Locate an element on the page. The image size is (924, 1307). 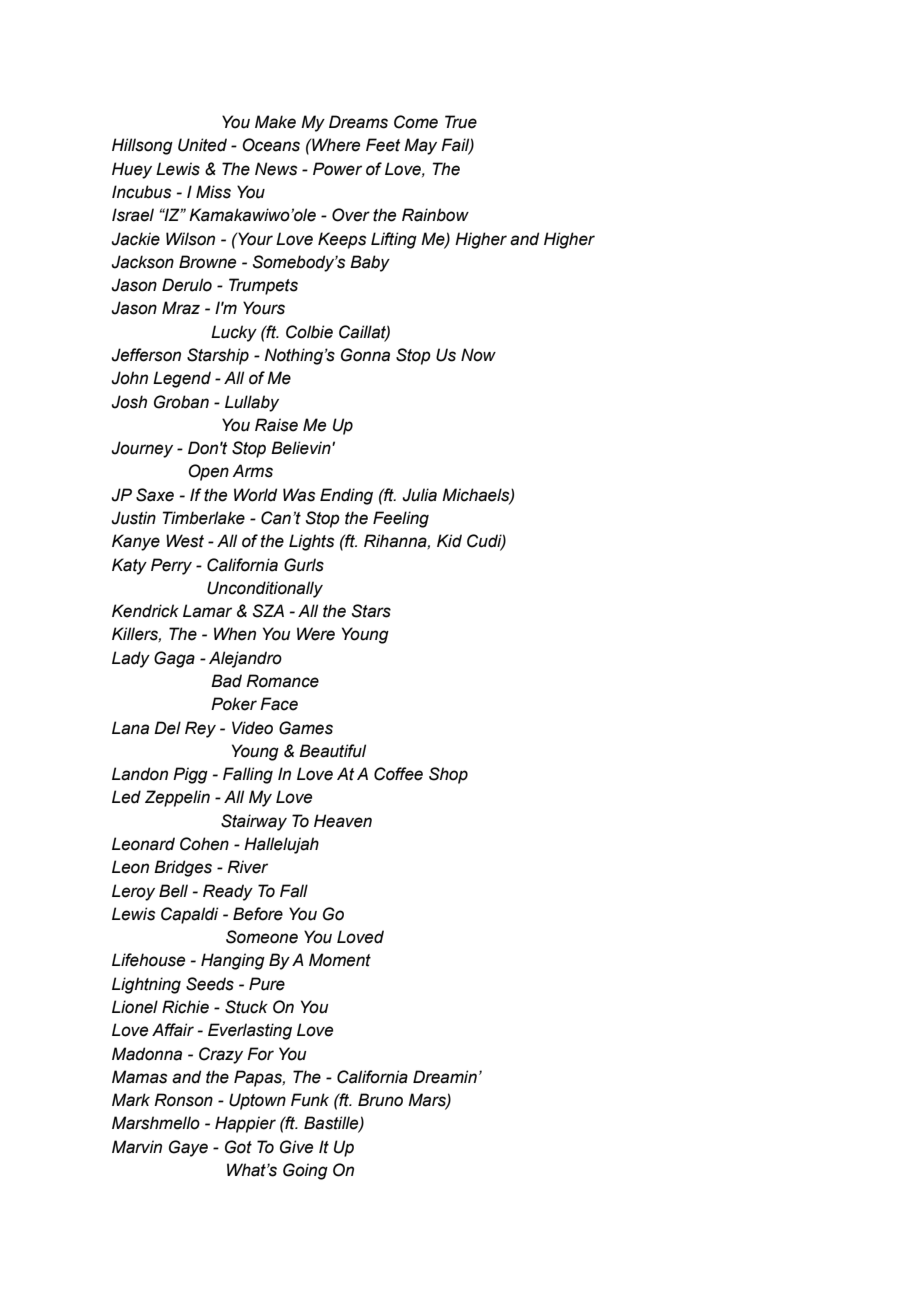
Hillsong is located at coordinates (142, 146).
